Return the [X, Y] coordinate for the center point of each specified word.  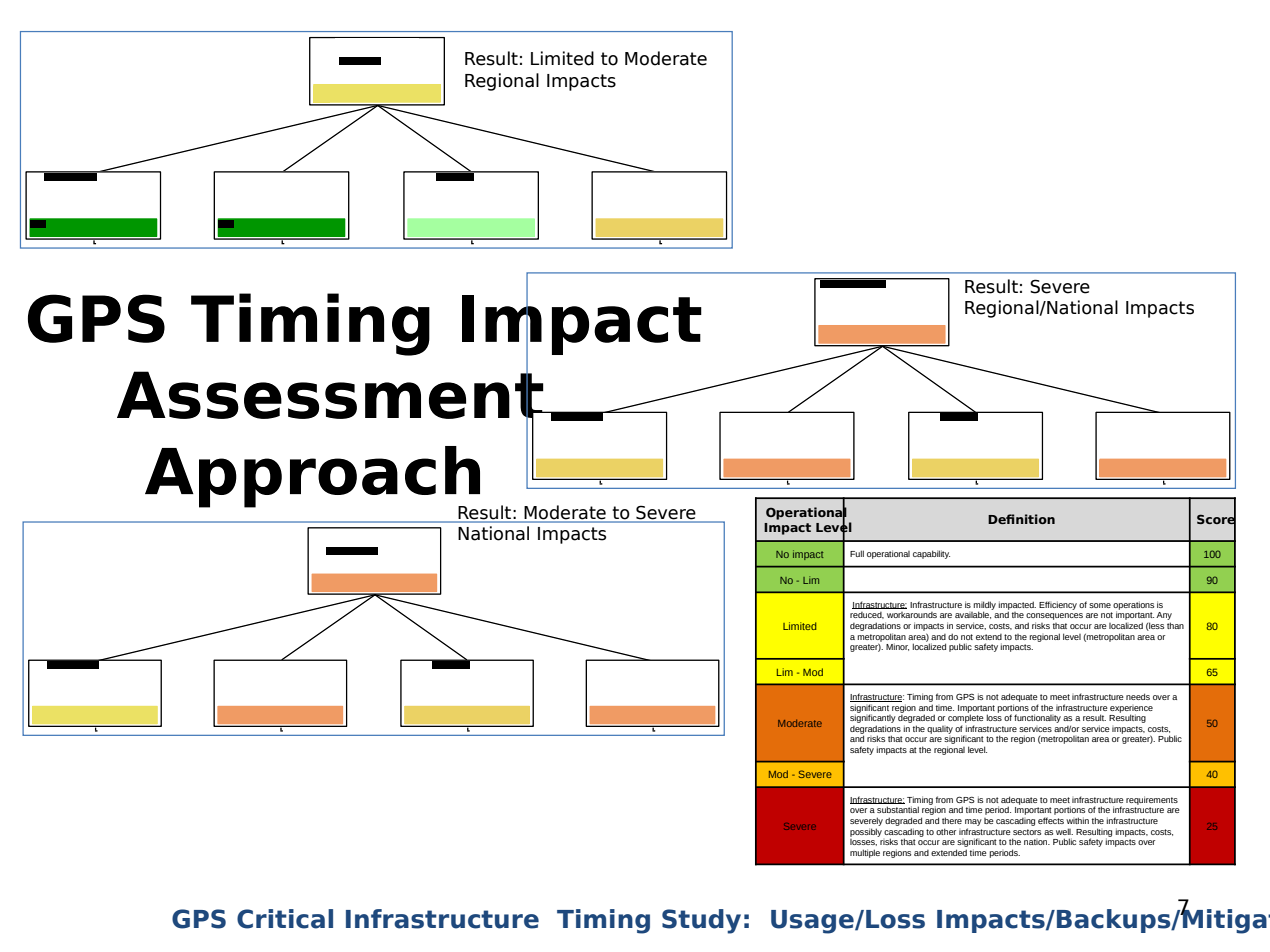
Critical [285, 919]
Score [1216, 520]
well [1064, 831]
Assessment [331, 395]
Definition [1021, 519]
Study [701, 921]
